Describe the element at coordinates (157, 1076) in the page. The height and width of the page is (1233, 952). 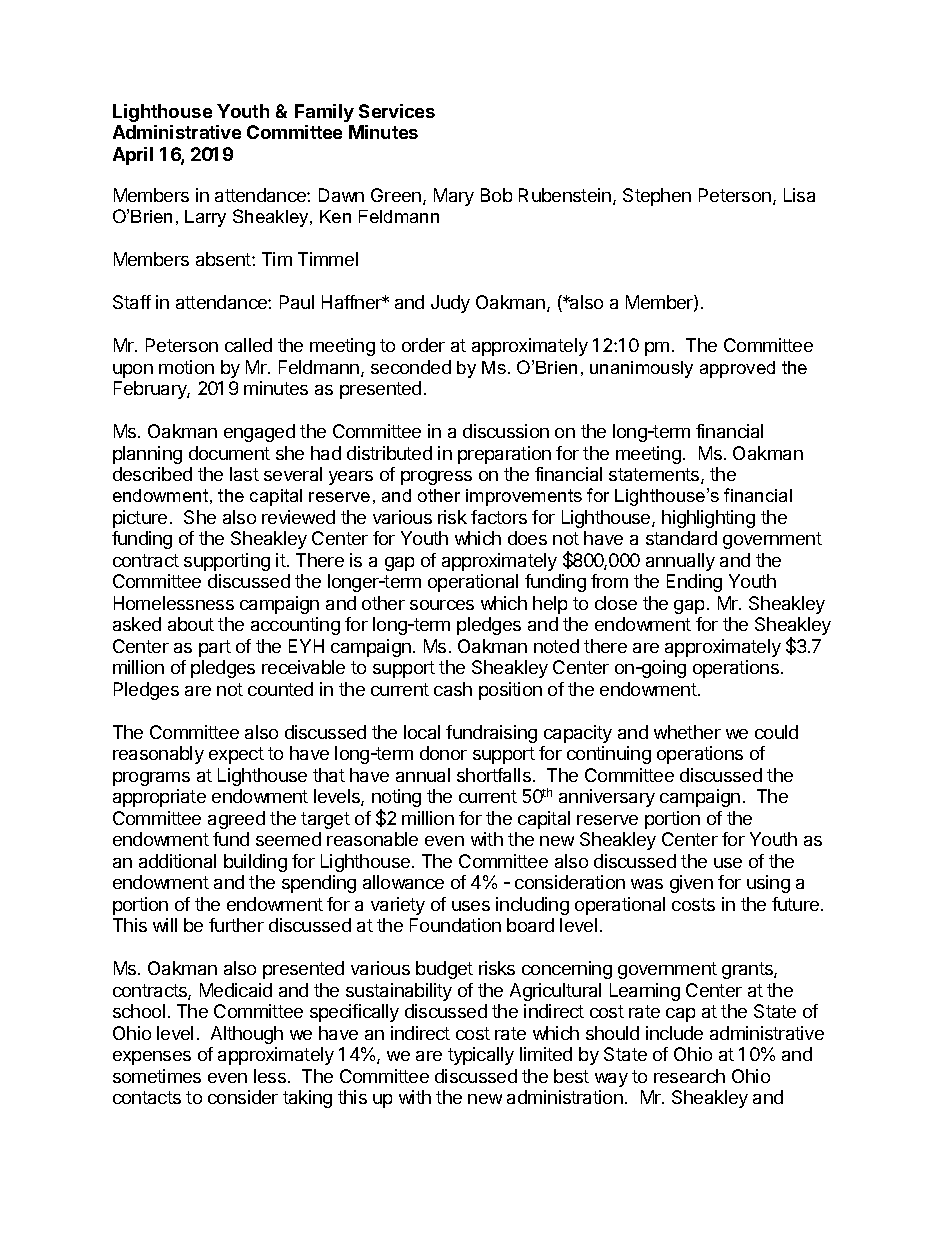
I see `sometimes` at that location.
